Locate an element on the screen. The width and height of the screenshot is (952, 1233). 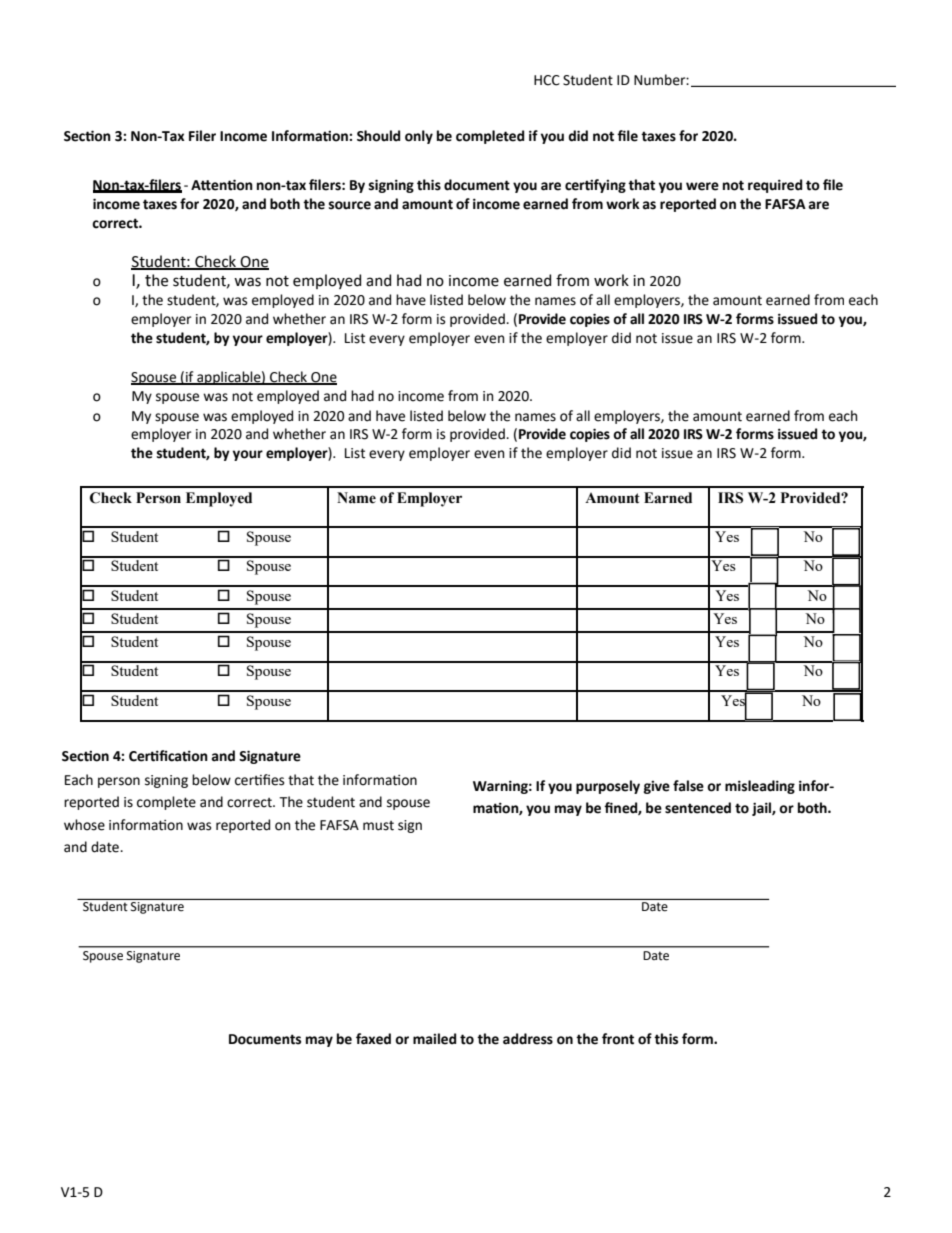
false is located at coordinates (688, 786).
